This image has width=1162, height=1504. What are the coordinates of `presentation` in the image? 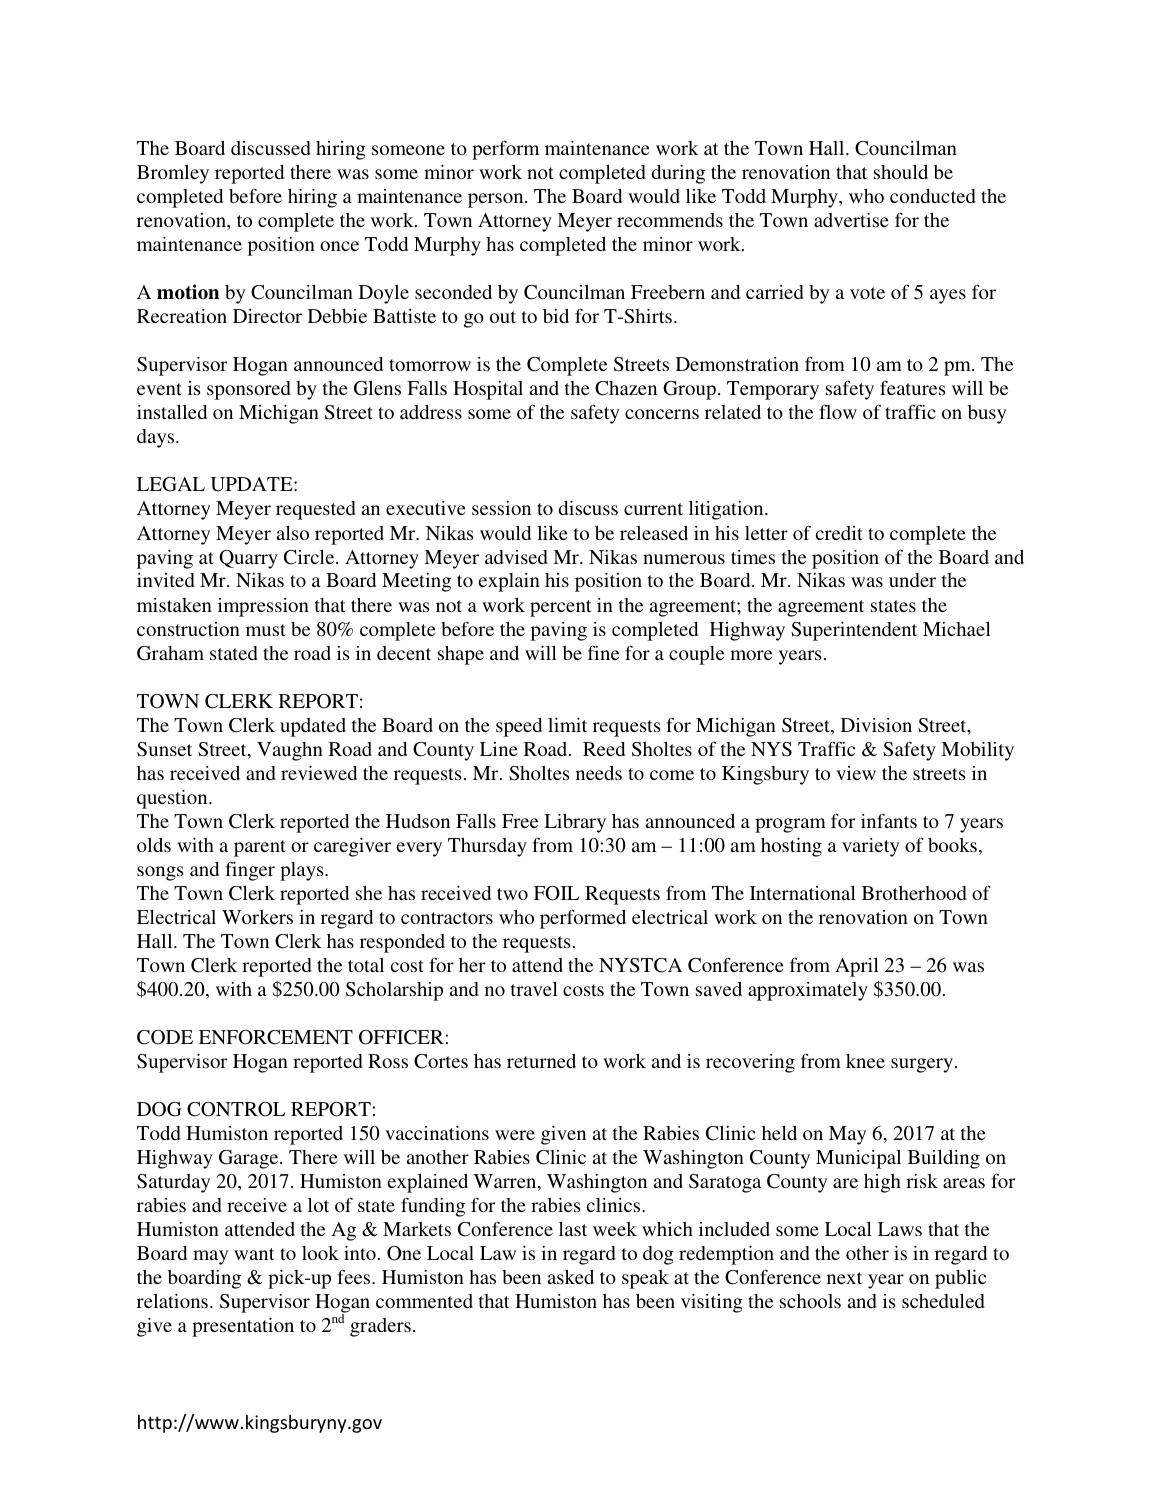 It's located at (243, 1327).
